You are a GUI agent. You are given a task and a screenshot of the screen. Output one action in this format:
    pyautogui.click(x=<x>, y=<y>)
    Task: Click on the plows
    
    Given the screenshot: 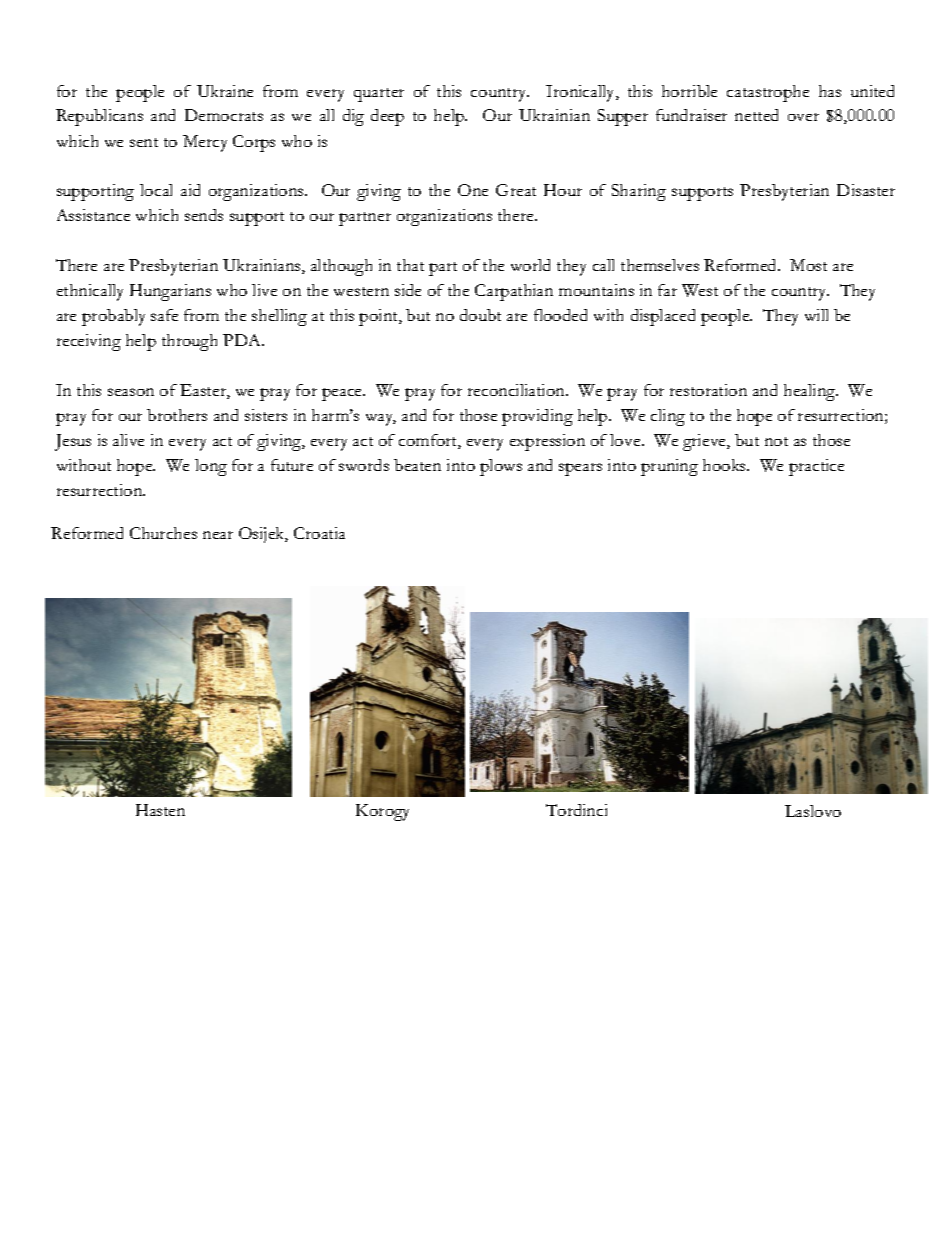 What is the action you would take?
    pyautogui.click(x=501, y=467)
